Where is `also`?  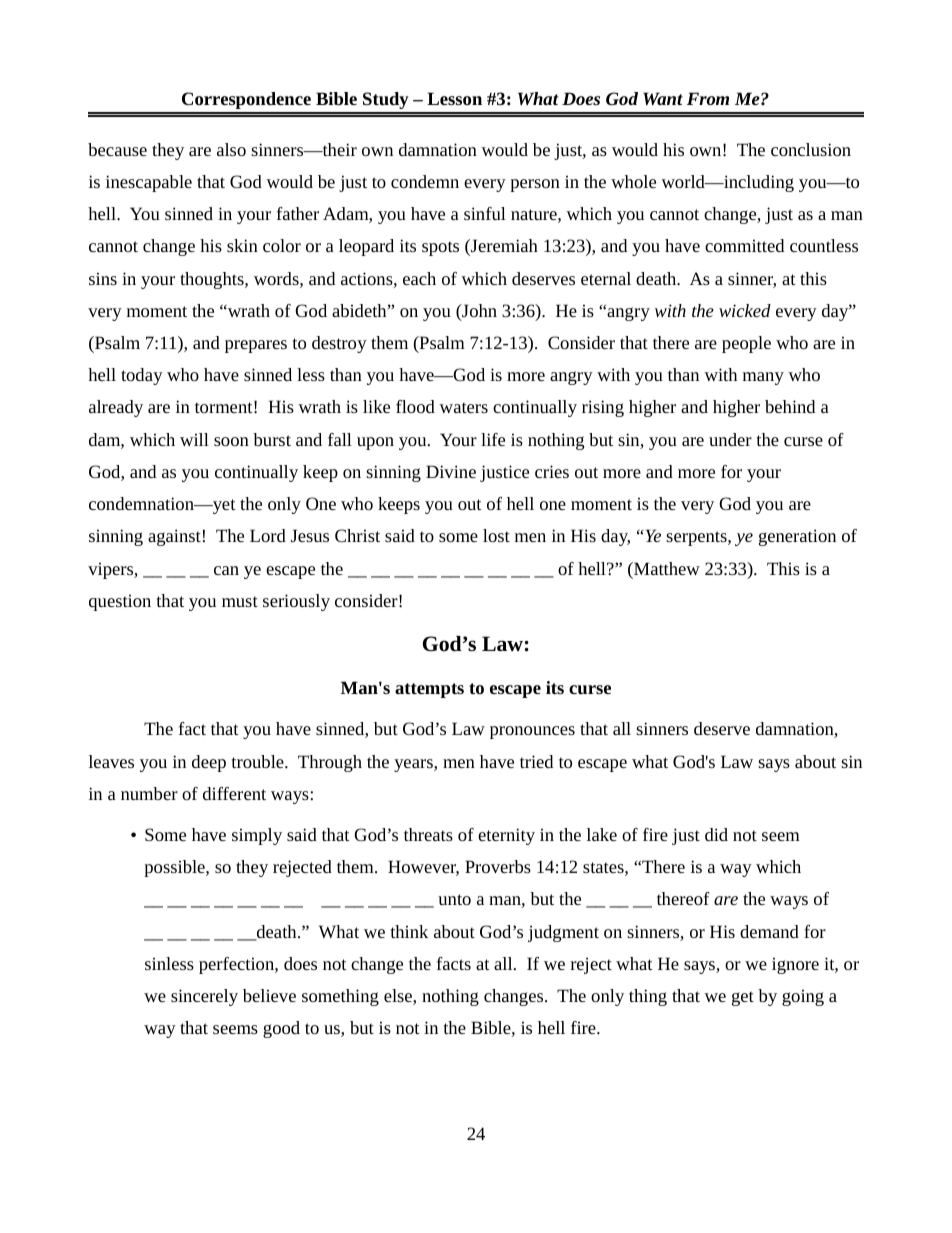 also is located at coordinates (231, 149).
